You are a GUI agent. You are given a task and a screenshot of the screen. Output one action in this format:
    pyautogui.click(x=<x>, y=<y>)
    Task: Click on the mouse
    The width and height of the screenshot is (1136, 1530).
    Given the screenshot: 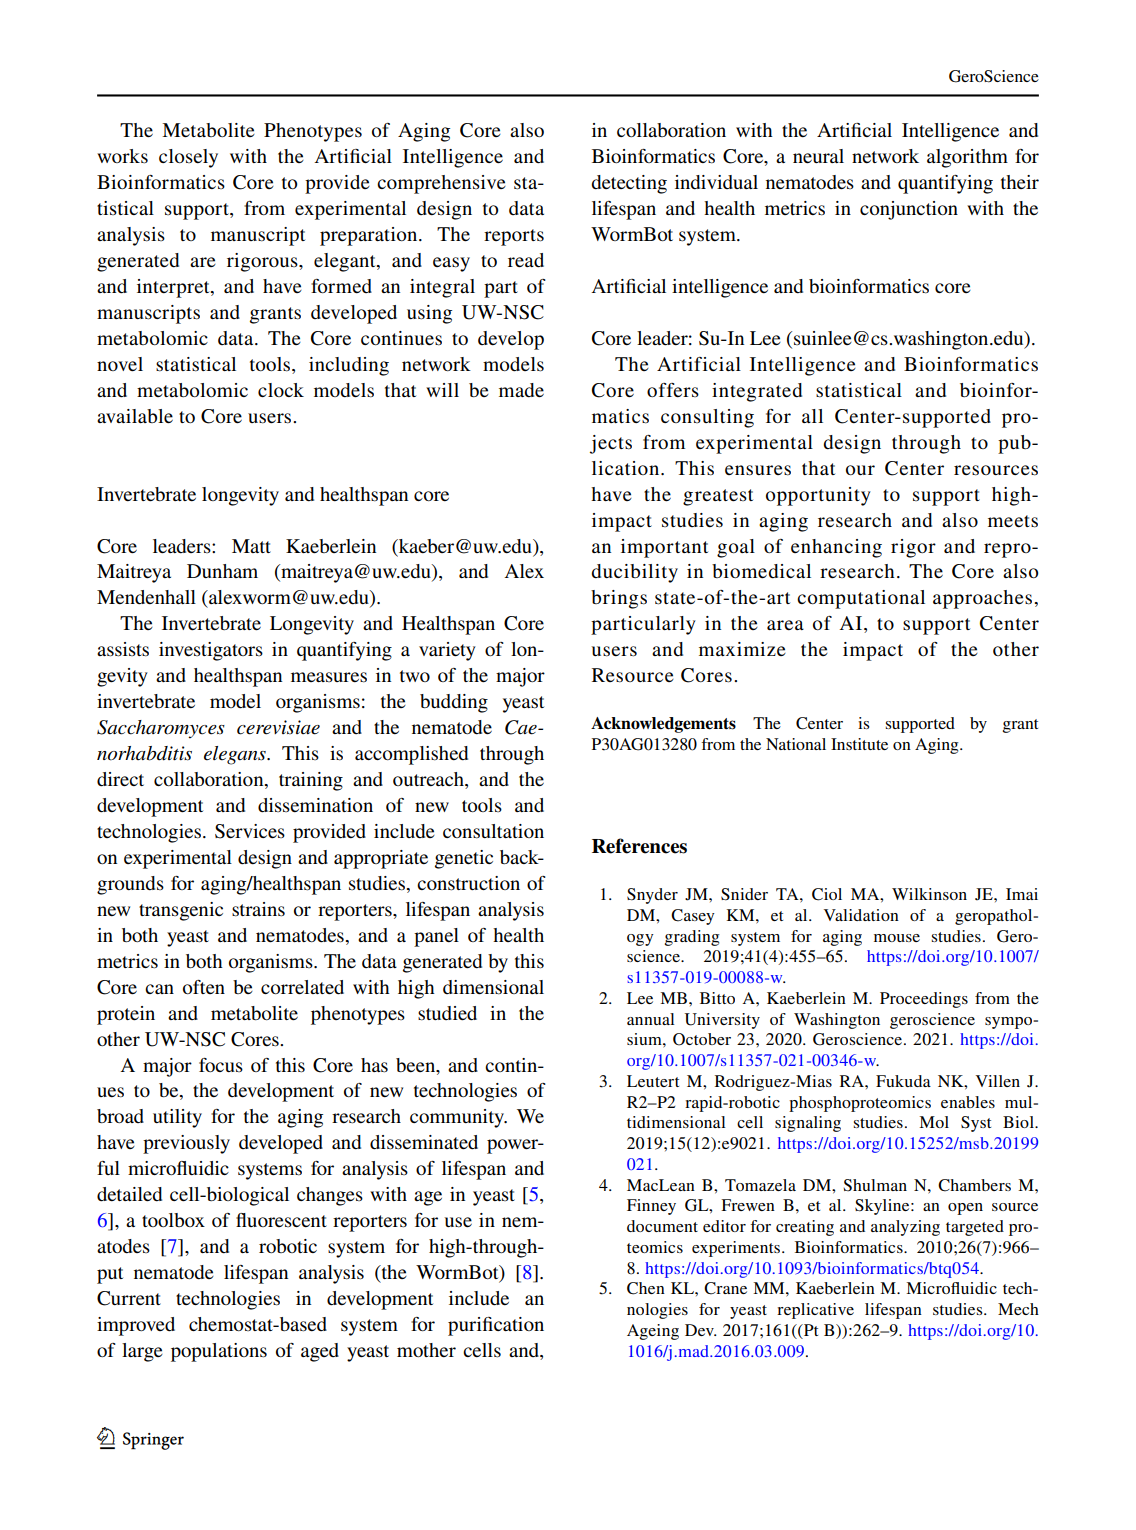 What is the action you would take?
    pyautogui.click(x=897, y=938)
